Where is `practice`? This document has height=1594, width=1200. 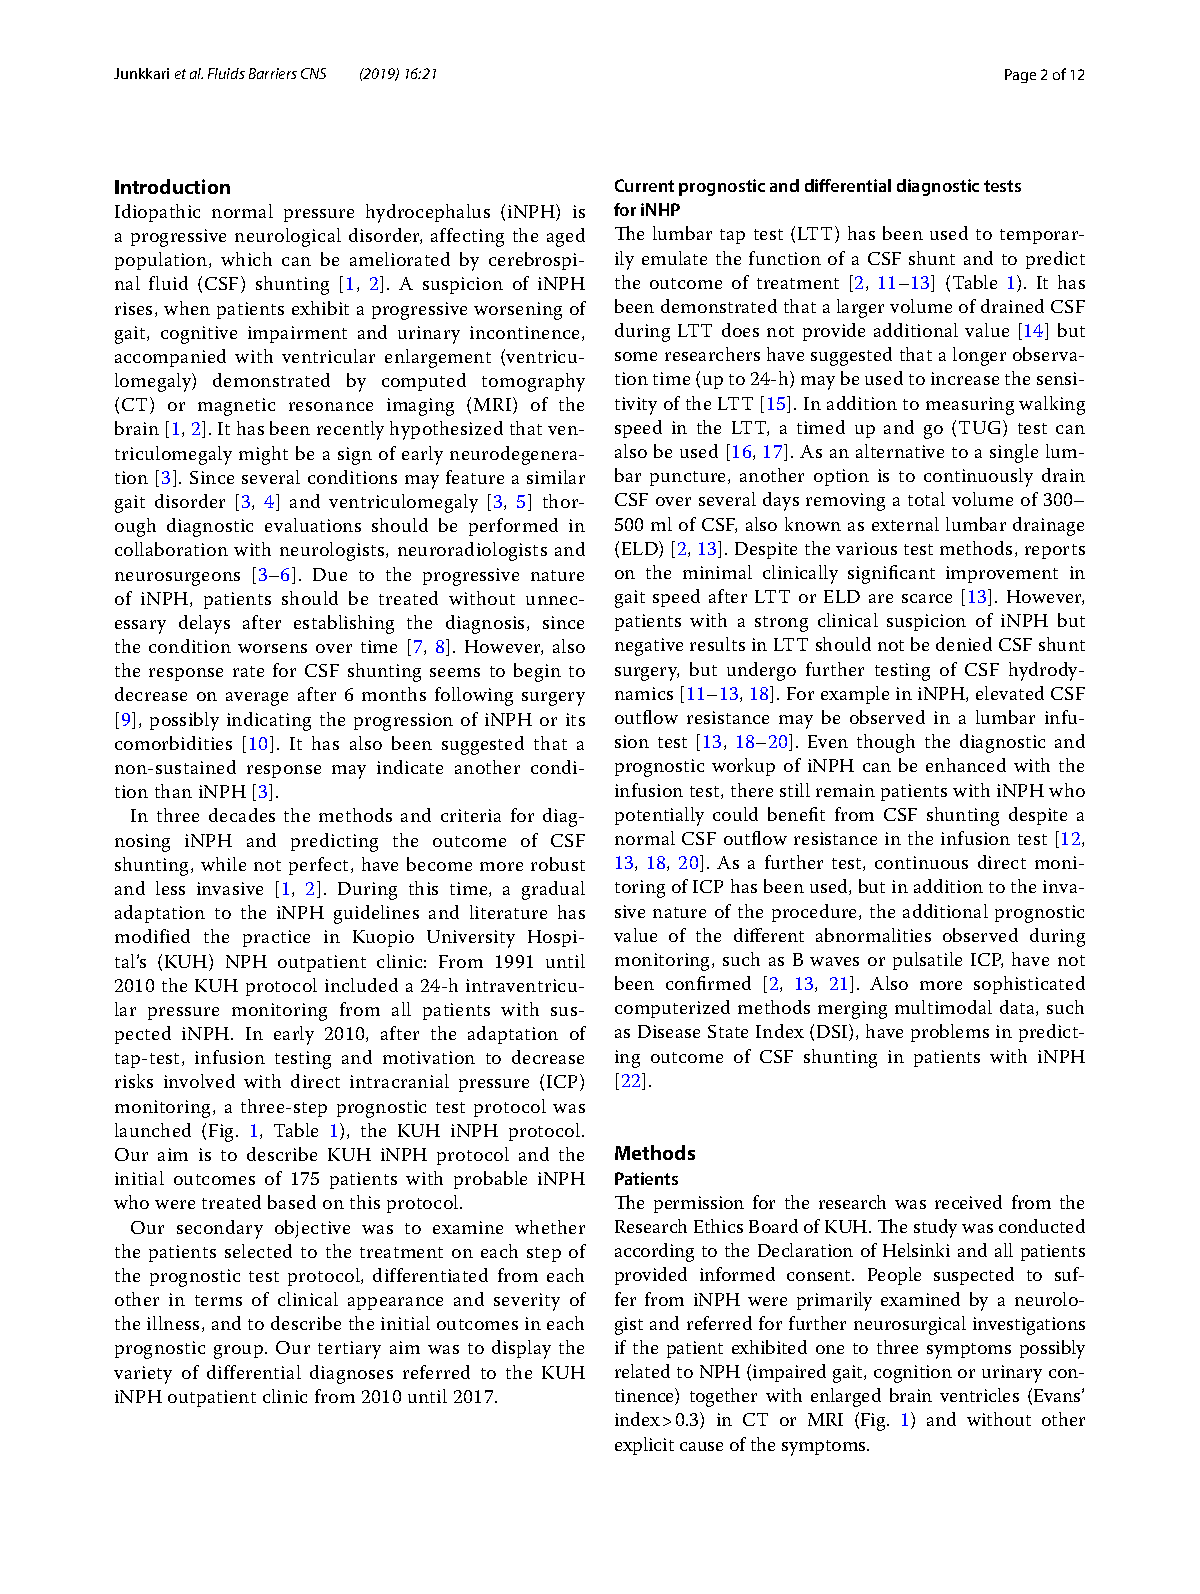 practice is located at coordinates (276, 938).
